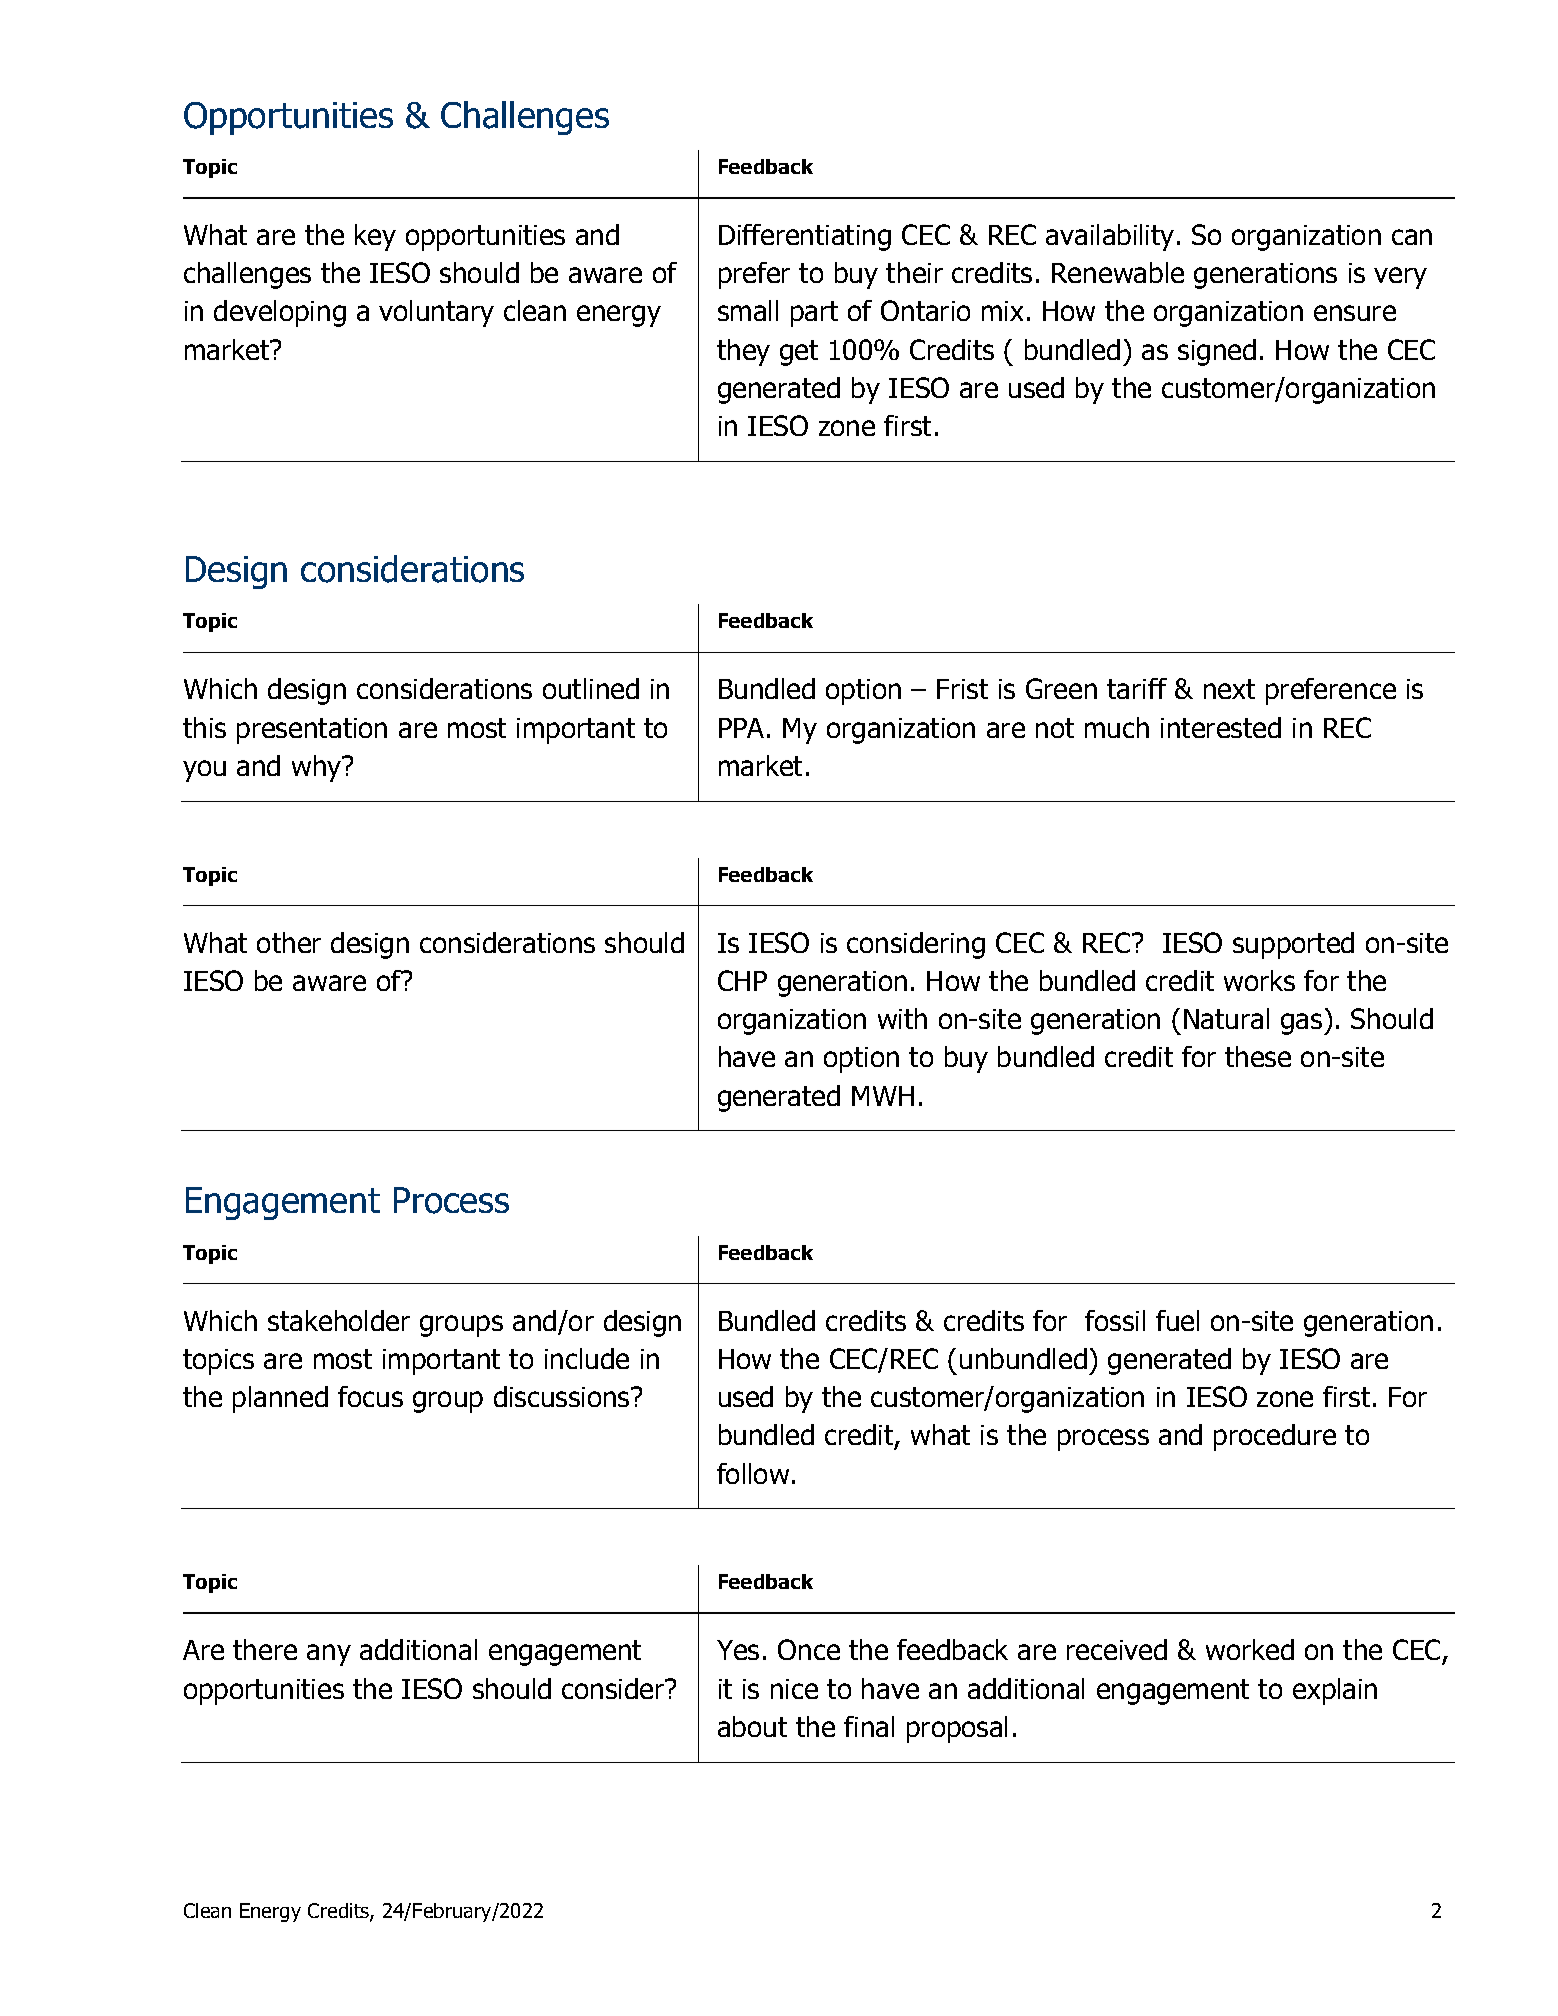 This screenshot has width=1558, height=2016. I want to click on why, so click(318, 768).
